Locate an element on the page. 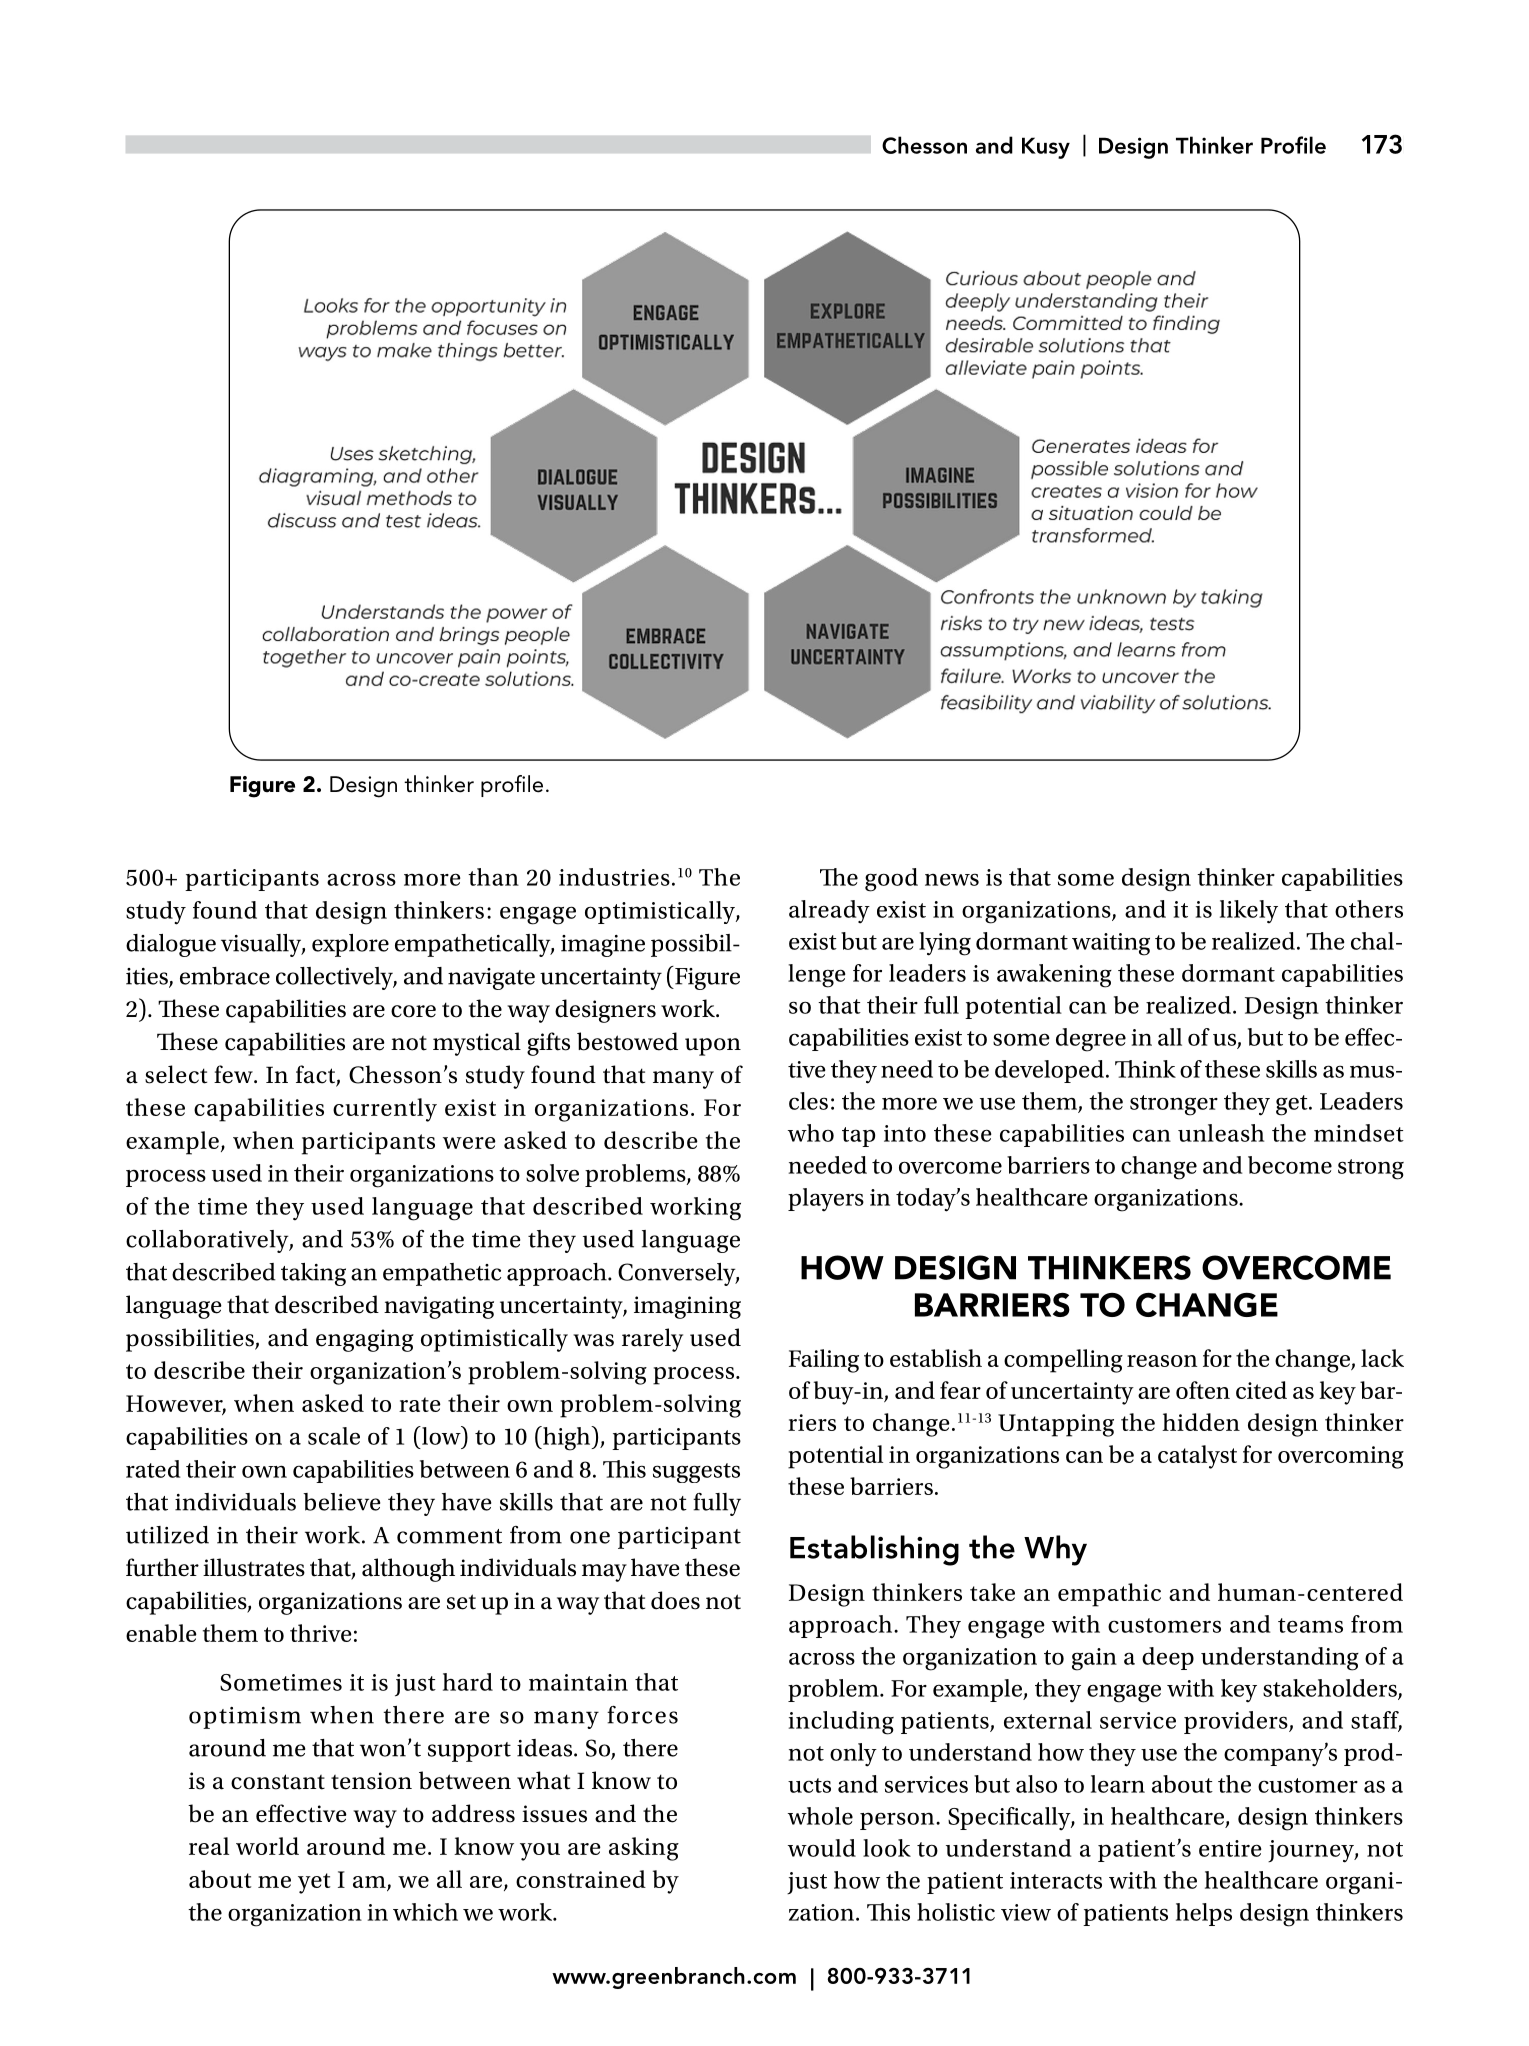  unleash is located at coordinates (1221, 1133).
